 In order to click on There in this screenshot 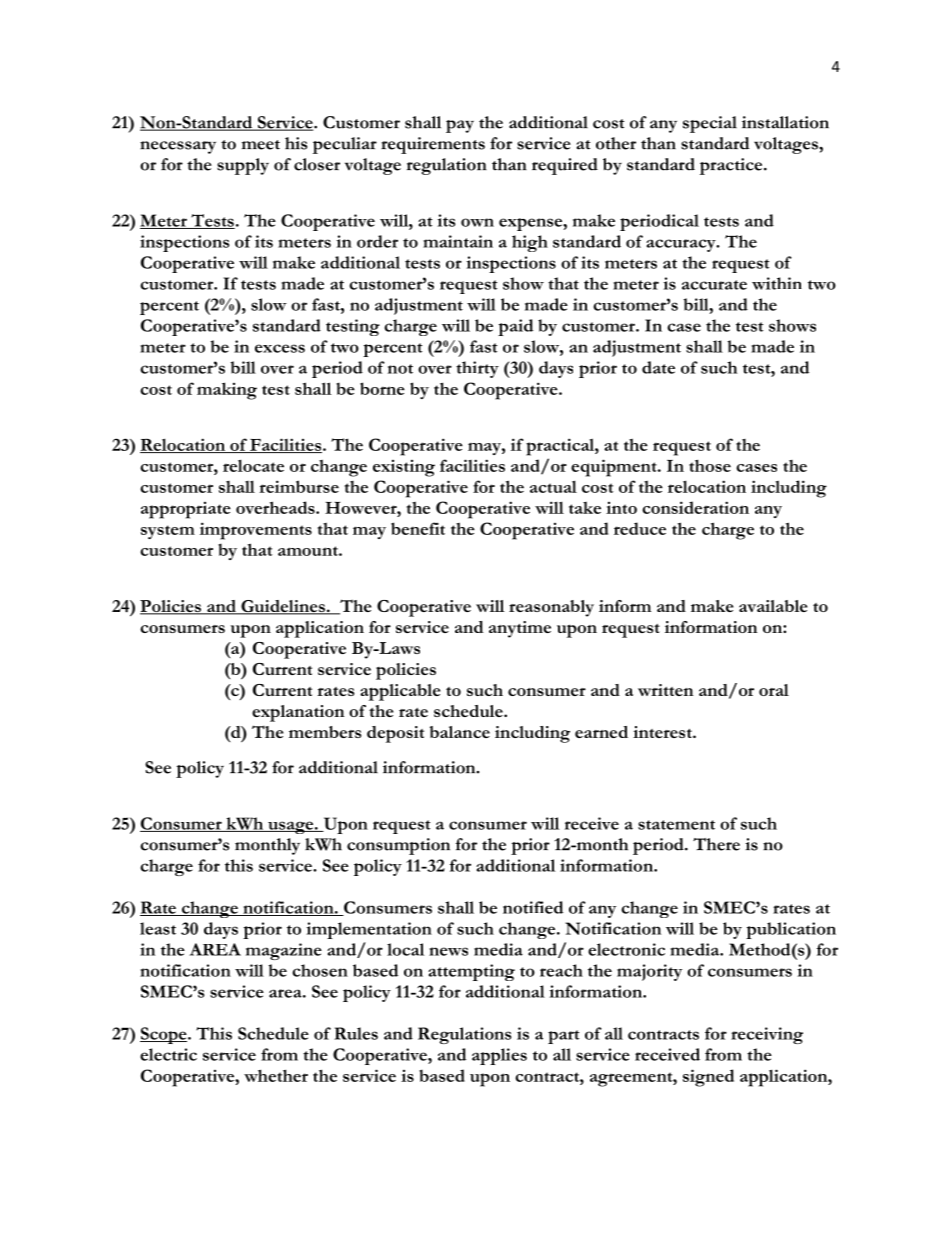, I will do `click(716, 844)`.
